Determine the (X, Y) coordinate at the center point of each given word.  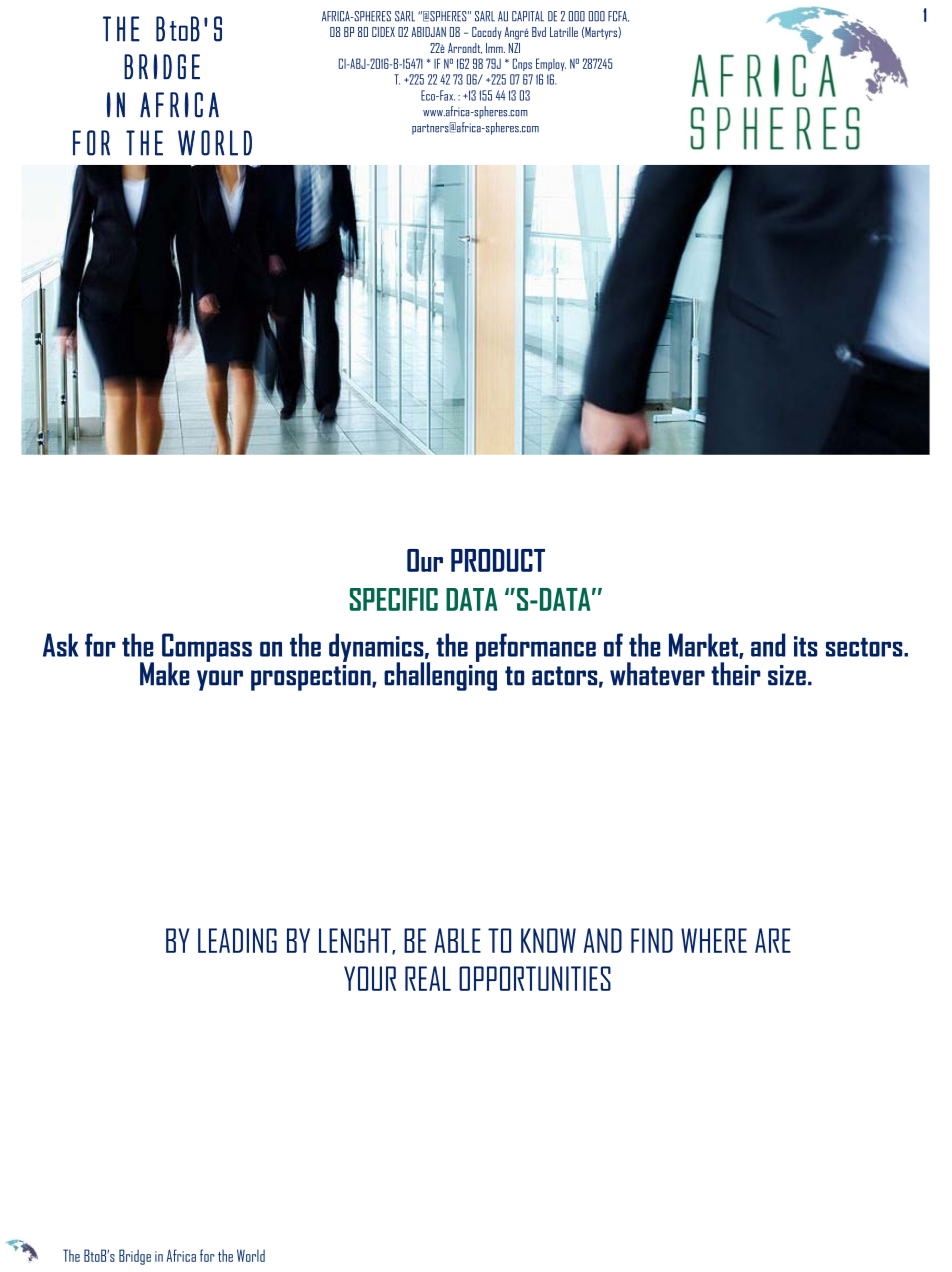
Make (165, 674)
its (805, 646)
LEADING (237, 940)
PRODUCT (498, 560)
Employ (551, 64)
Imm (495, 48)
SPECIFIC (394, 599)
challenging (440, 675)
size (787, 675)
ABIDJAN (428, 32)
